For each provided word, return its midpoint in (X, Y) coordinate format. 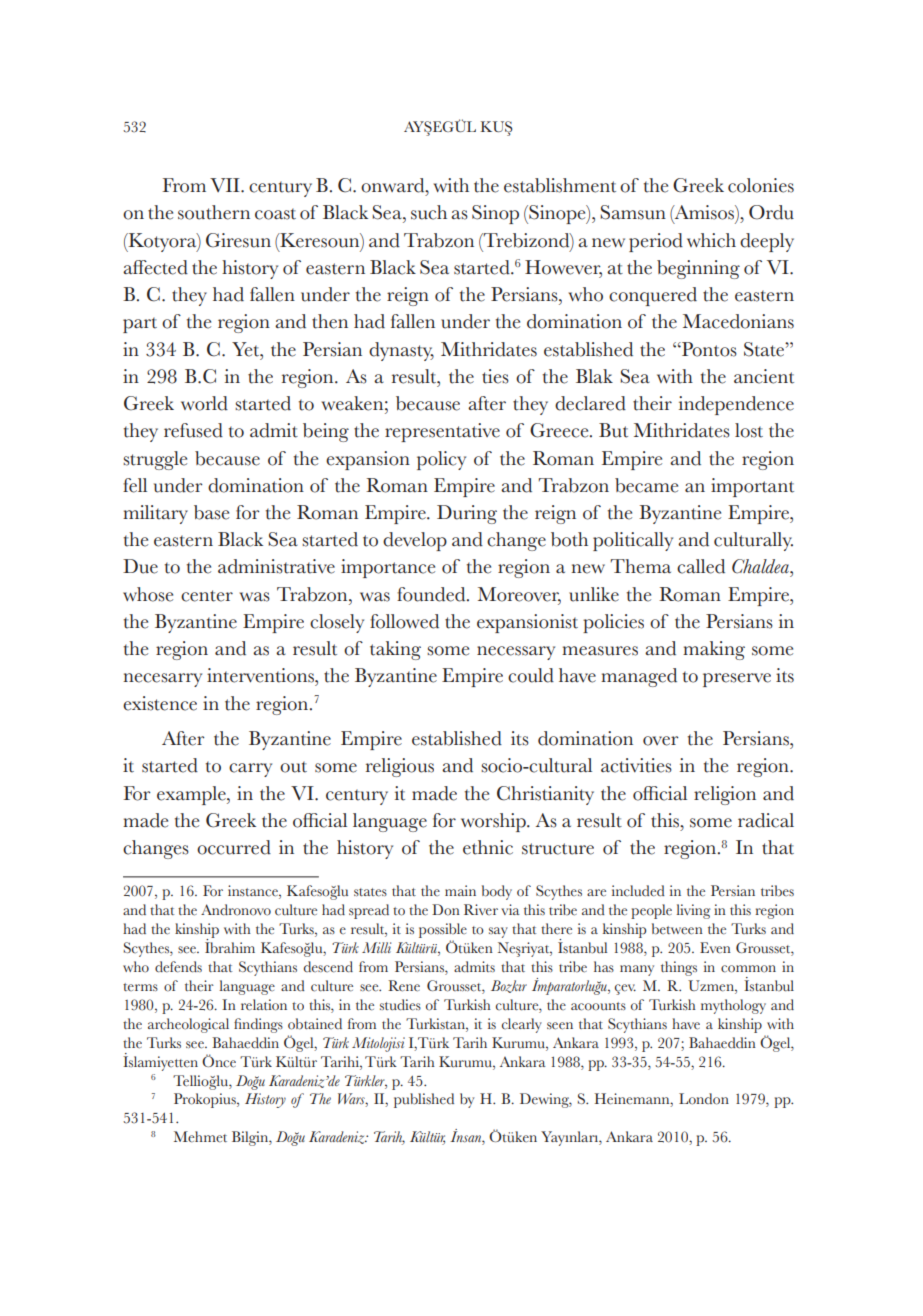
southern (214, 212)
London (704, 1099)
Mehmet (200, 1137)
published (424, 1100)
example (192, 795)
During (467, 514)
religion (725, 795)
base (211, 512)
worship (494, 822)
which (711, 240)
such (429, 212)
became (646, 485)
